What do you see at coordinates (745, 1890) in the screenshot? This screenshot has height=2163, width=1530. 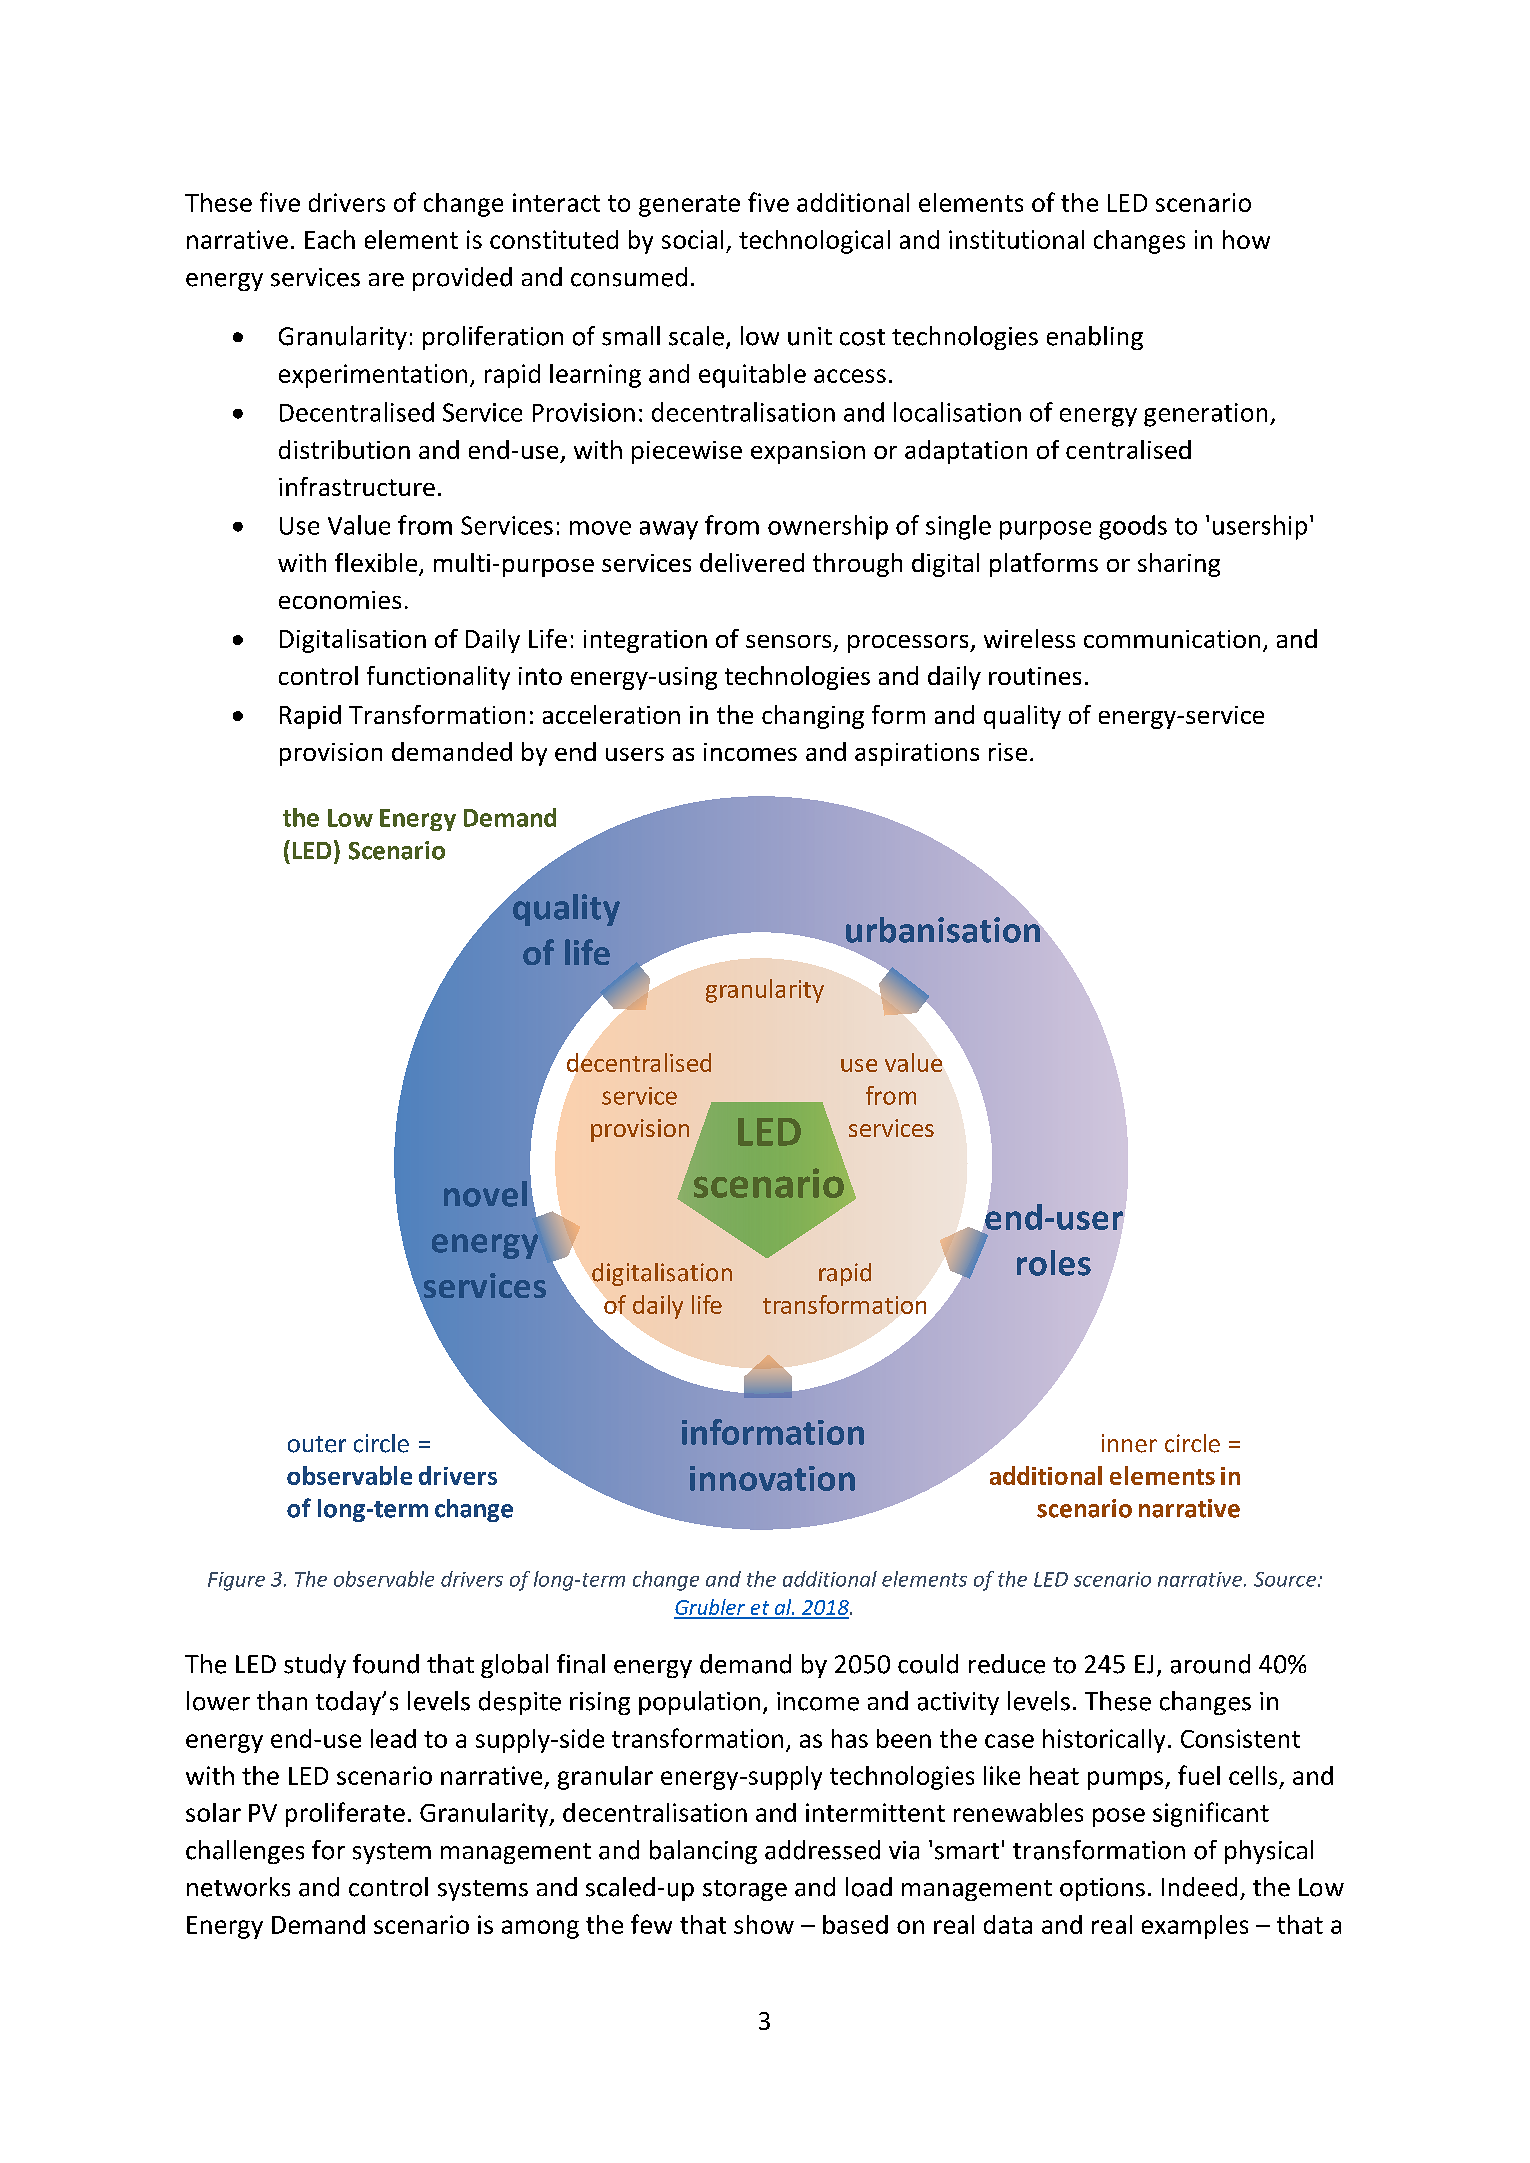 I see `storage` at bounding box center [745, 1890].
